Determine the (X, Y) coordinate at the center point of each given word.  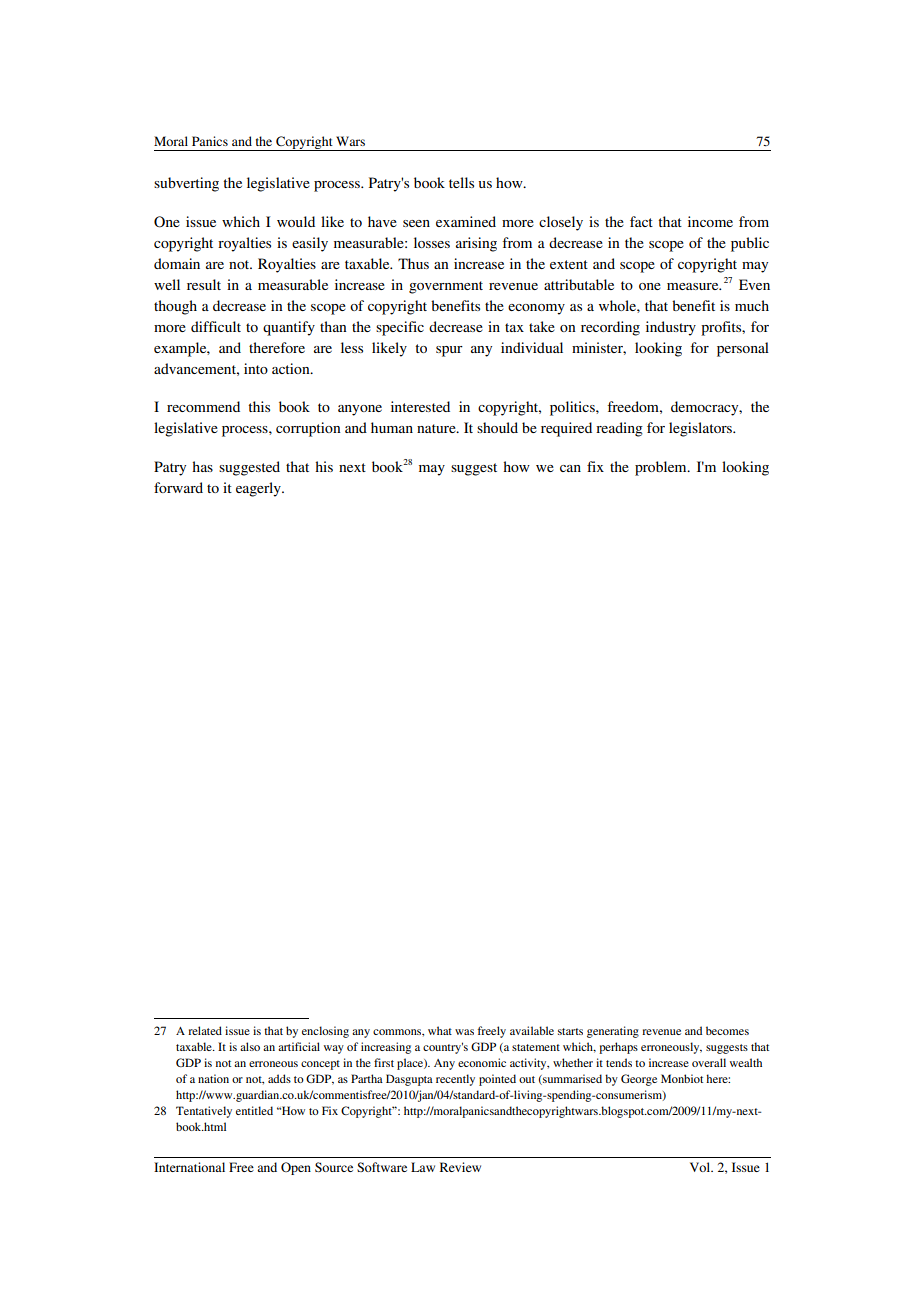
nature (437, 428)
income (710, 221)
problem (662, 468)
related (205, 1030)
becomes (727, 1030)
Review (460, 1167)
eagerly (259, 489)
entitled (254, 1110)
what (440, 1030)
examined (466, 221)
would (296, 221)
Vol (701, 1167)
